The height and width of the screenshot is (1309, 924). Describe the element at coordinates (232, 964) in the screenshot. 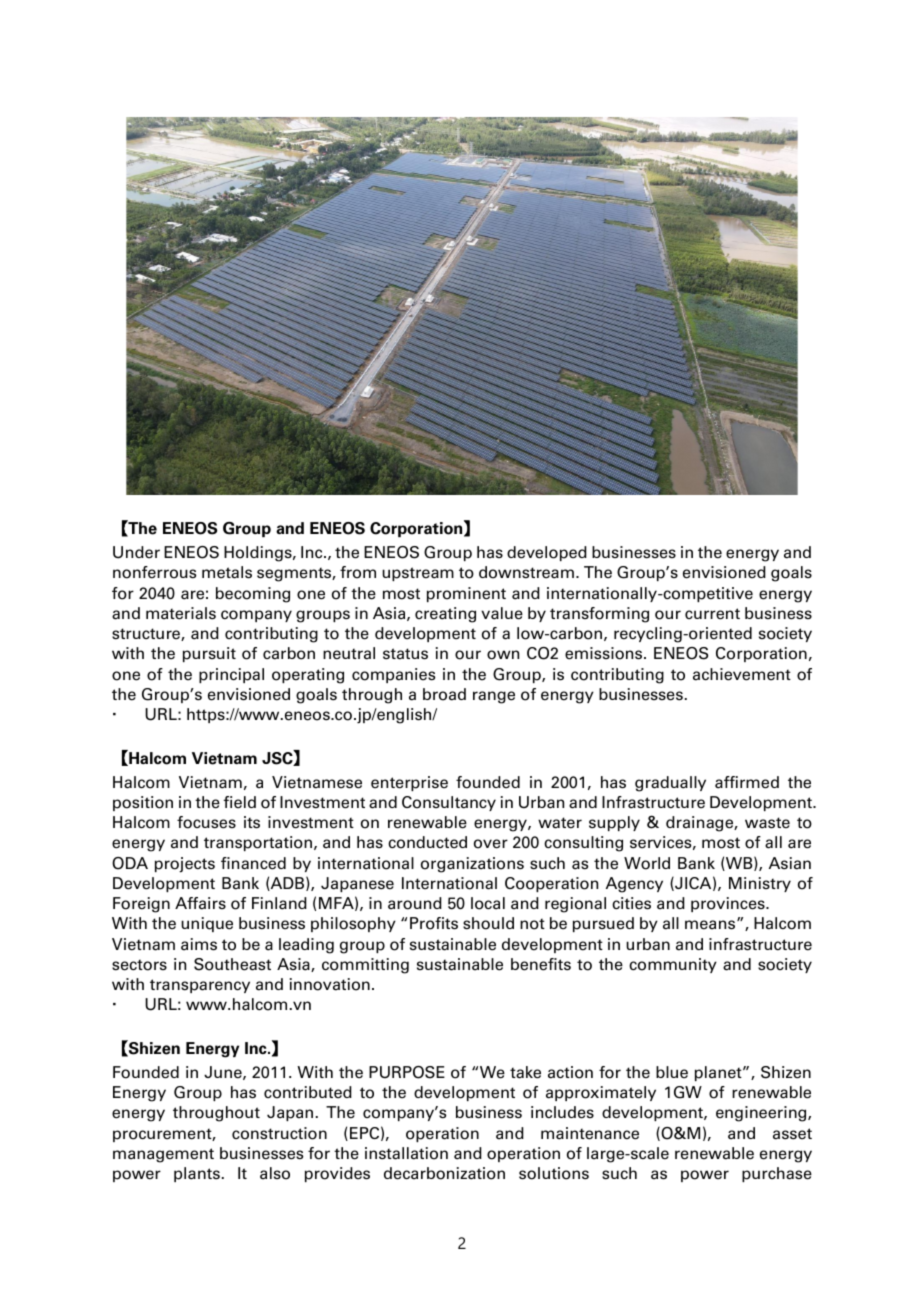

I see `Southeast` at that location.
